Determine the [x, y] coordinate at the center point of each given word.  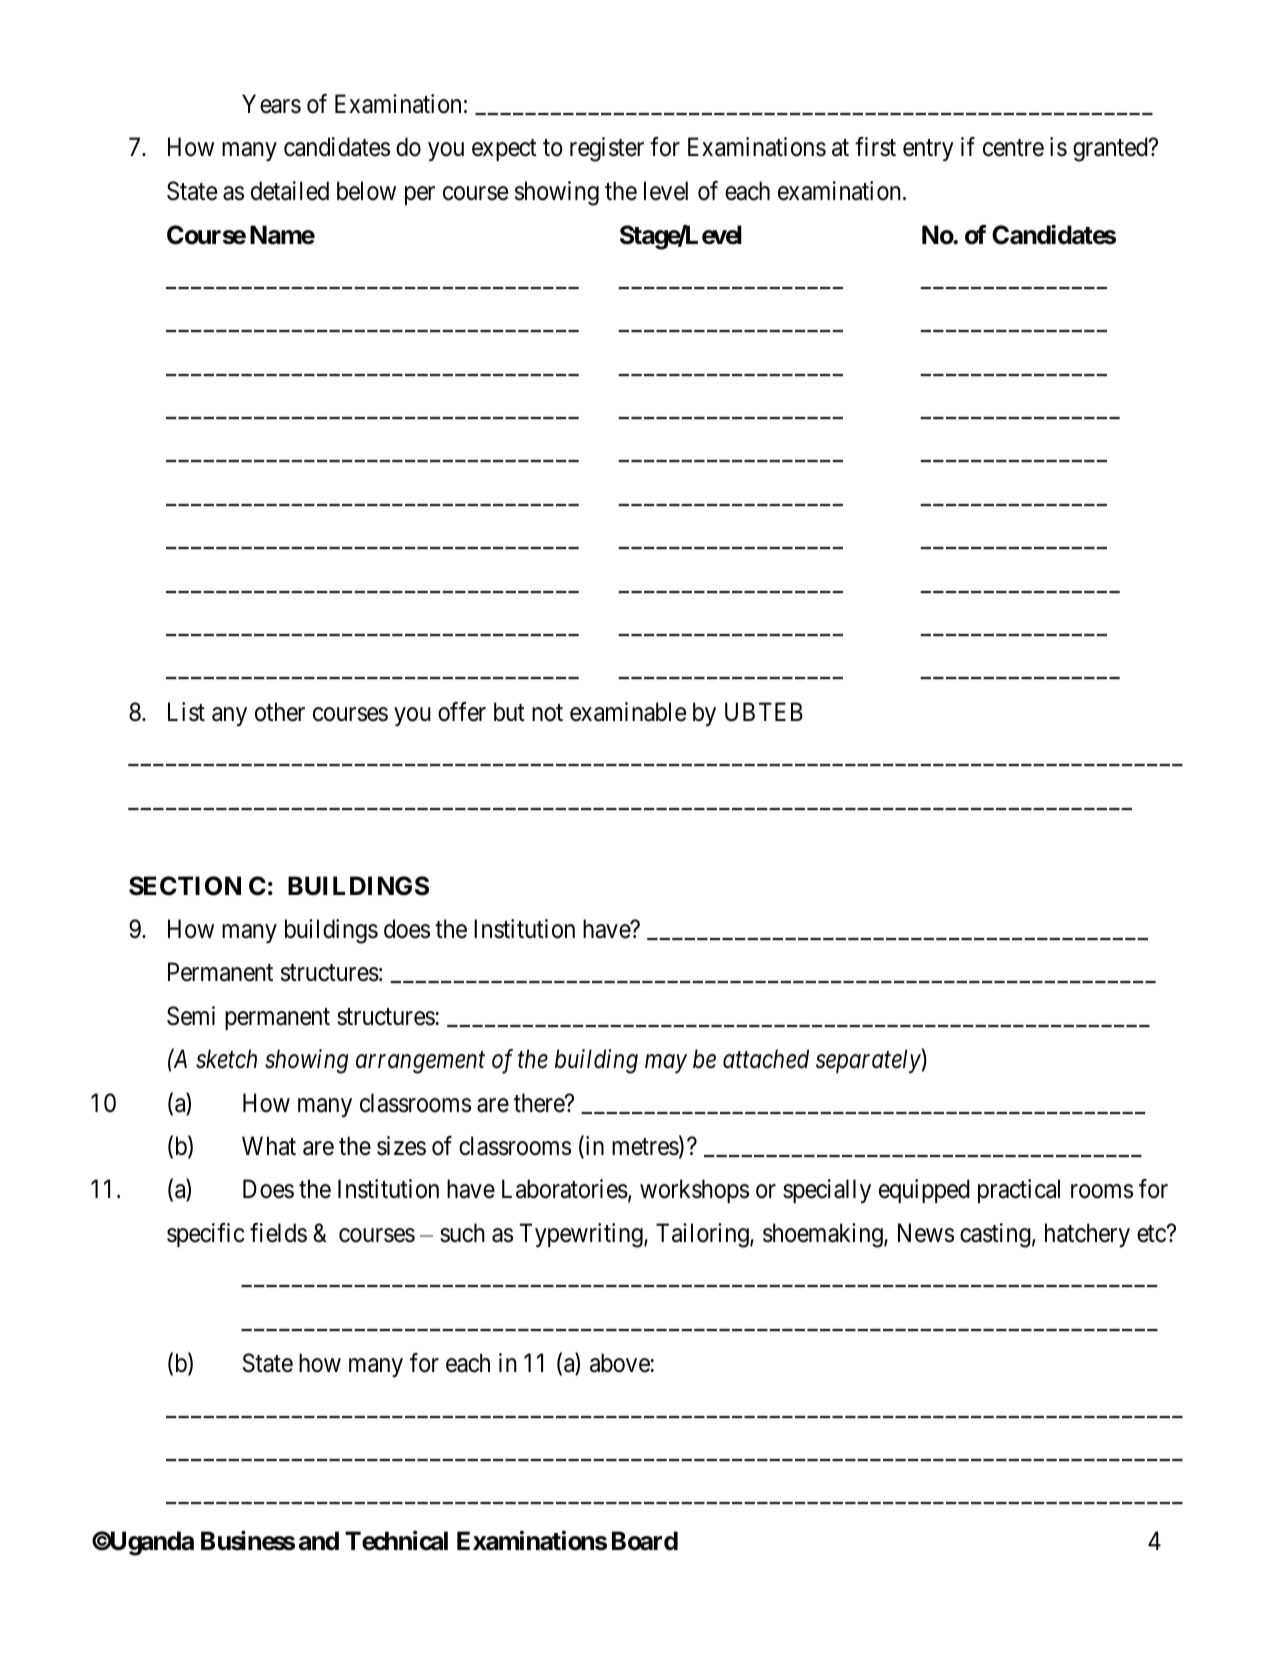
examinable [628, 712]
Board [645, 1541]
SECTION [185, 886]
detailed [290, 191]
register [607, 149]
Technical [396, 1541]
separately [868, 1061]
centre [1013, 148]
